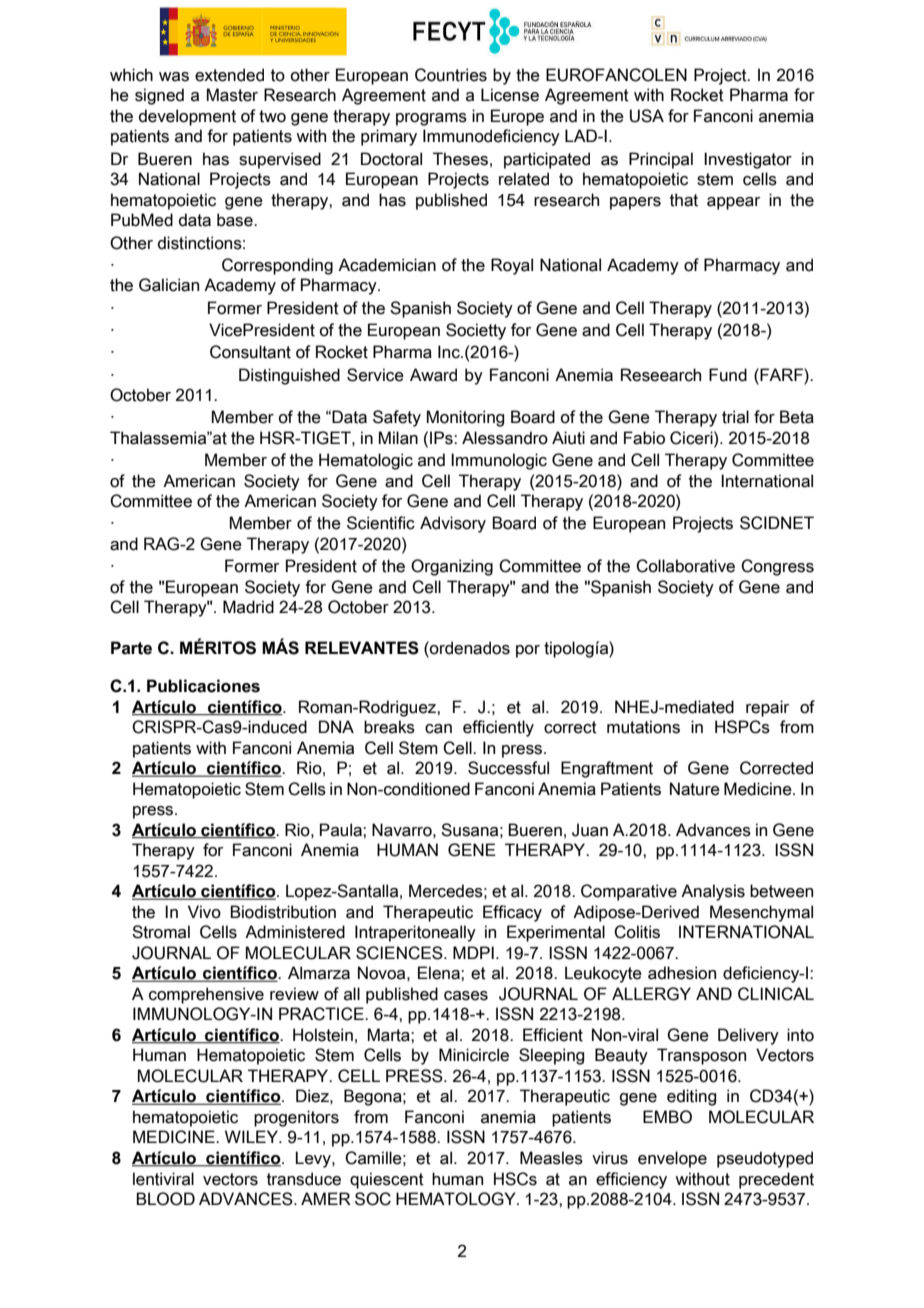  Describe the element at coordinates (748, 160) in the page. I see `Investigator` at that location.
